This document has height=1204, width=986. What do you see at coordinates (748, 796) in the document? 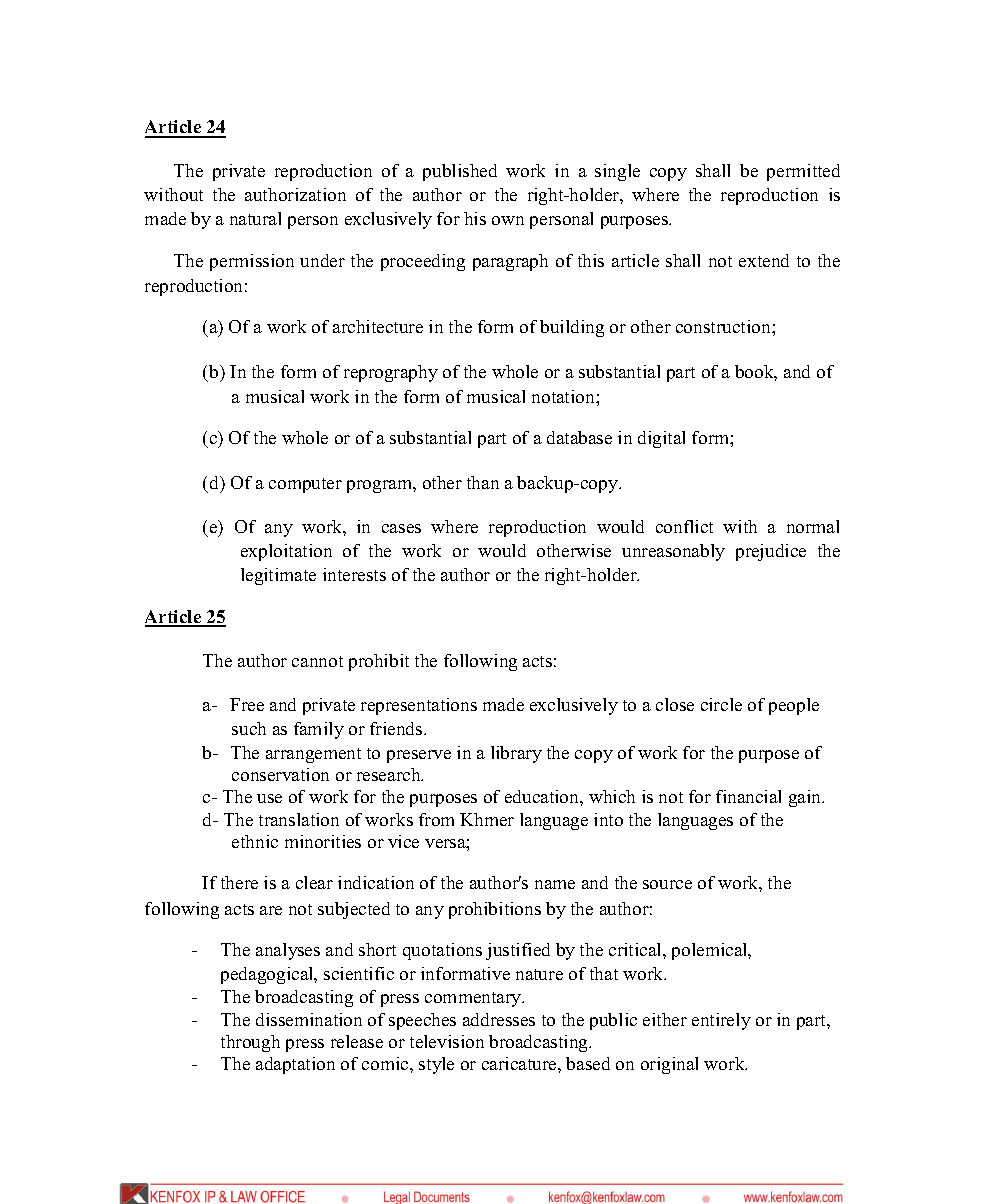
I see `financial` at bounding box center [748, 796].
